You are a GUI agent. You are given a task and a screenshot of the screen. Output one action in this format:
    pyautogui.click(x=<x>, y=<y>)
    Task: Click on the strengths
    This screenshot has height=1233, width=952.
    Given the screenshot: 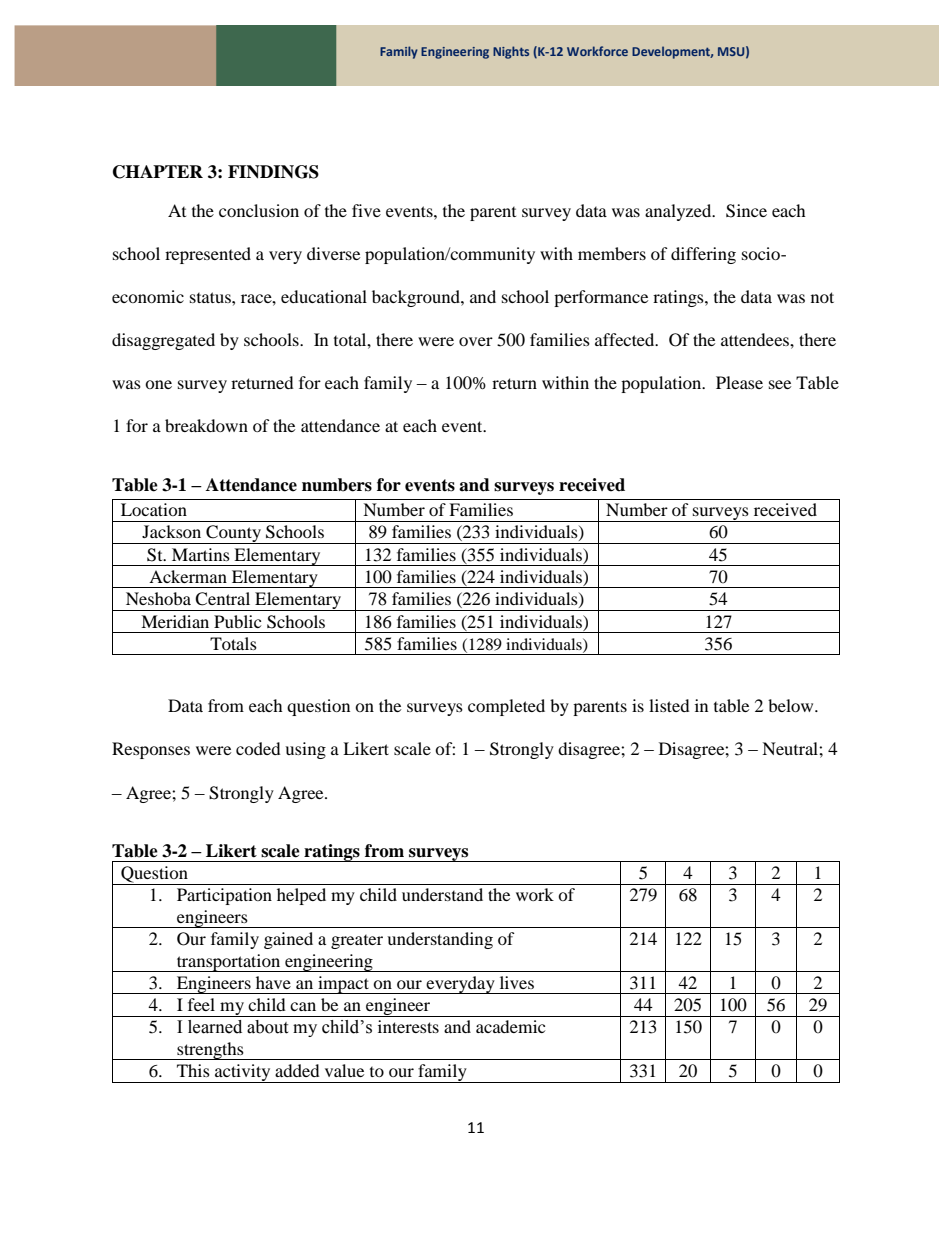 What is the action you would take?
    pyautogui.click(x=210, y=1051)
